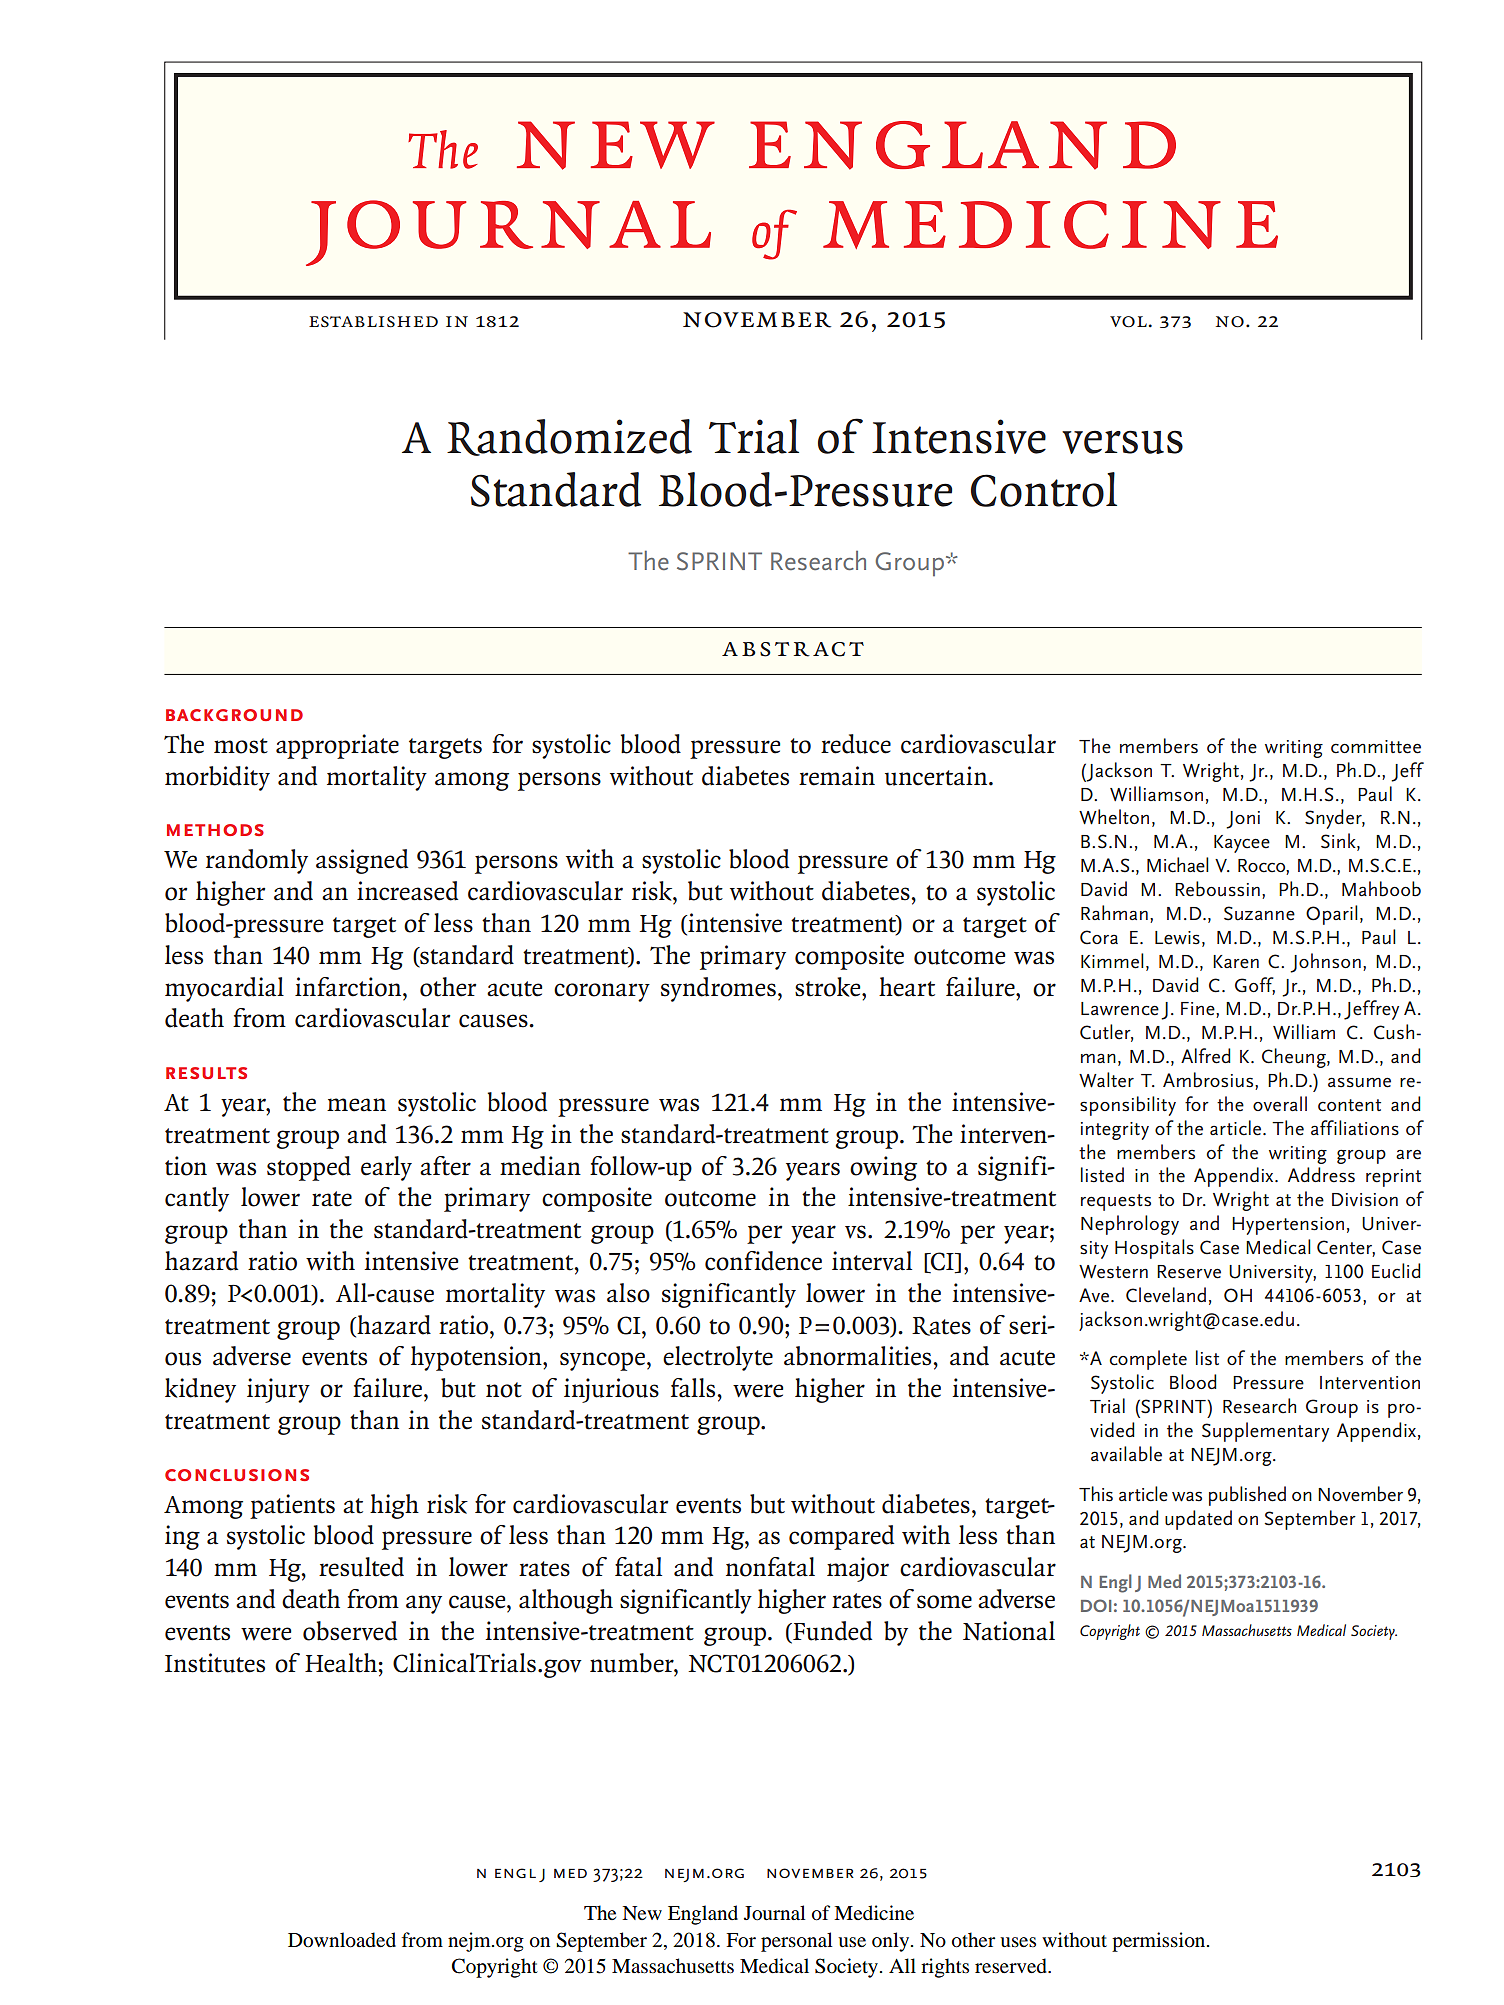 The image size is (1504, 2005). Describe the element at coordinates (342, 1940) in the page. I see `Downloaded` at that location.
